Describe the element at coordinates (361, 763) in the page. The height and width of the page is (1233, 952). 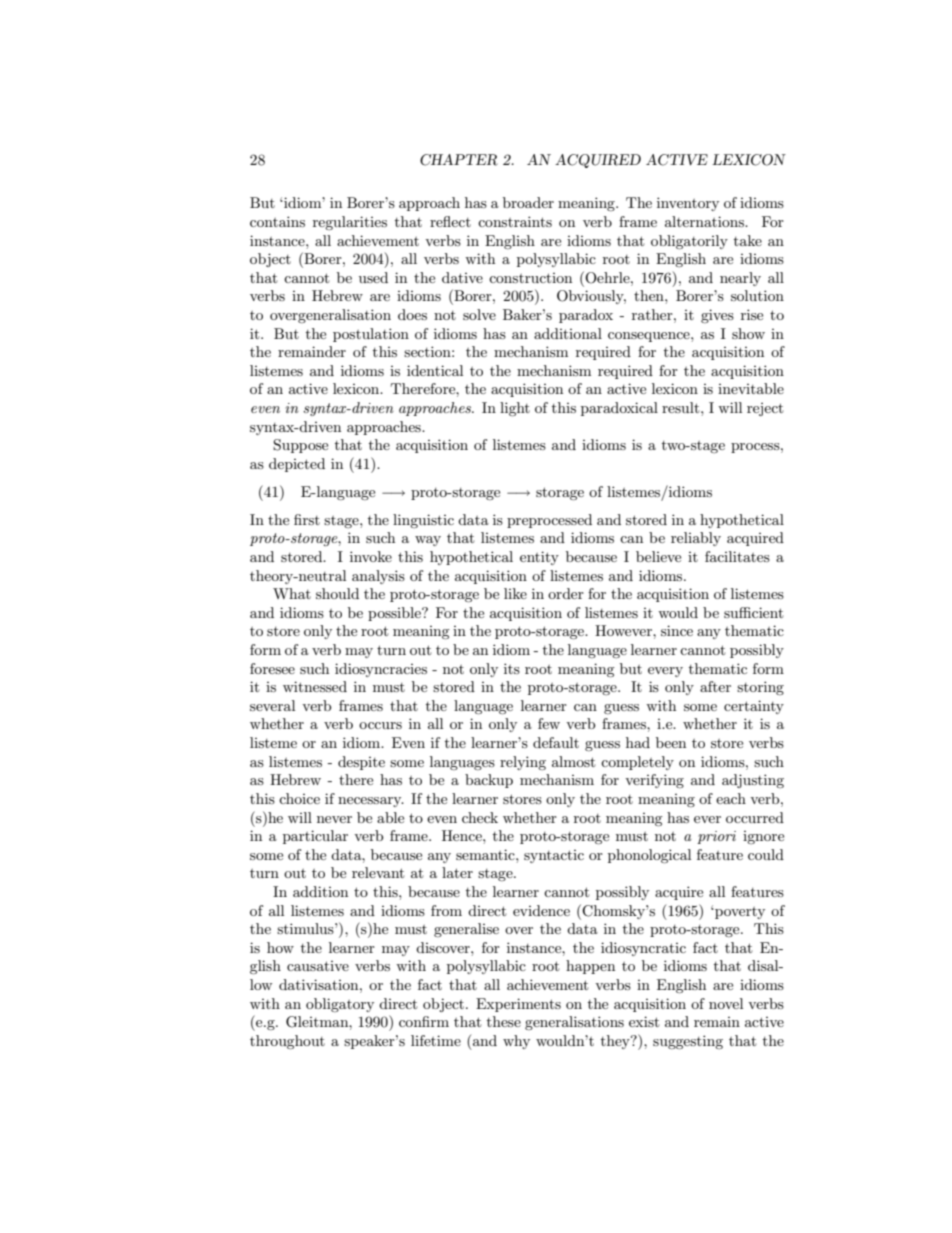
I see `despite` at that location.
